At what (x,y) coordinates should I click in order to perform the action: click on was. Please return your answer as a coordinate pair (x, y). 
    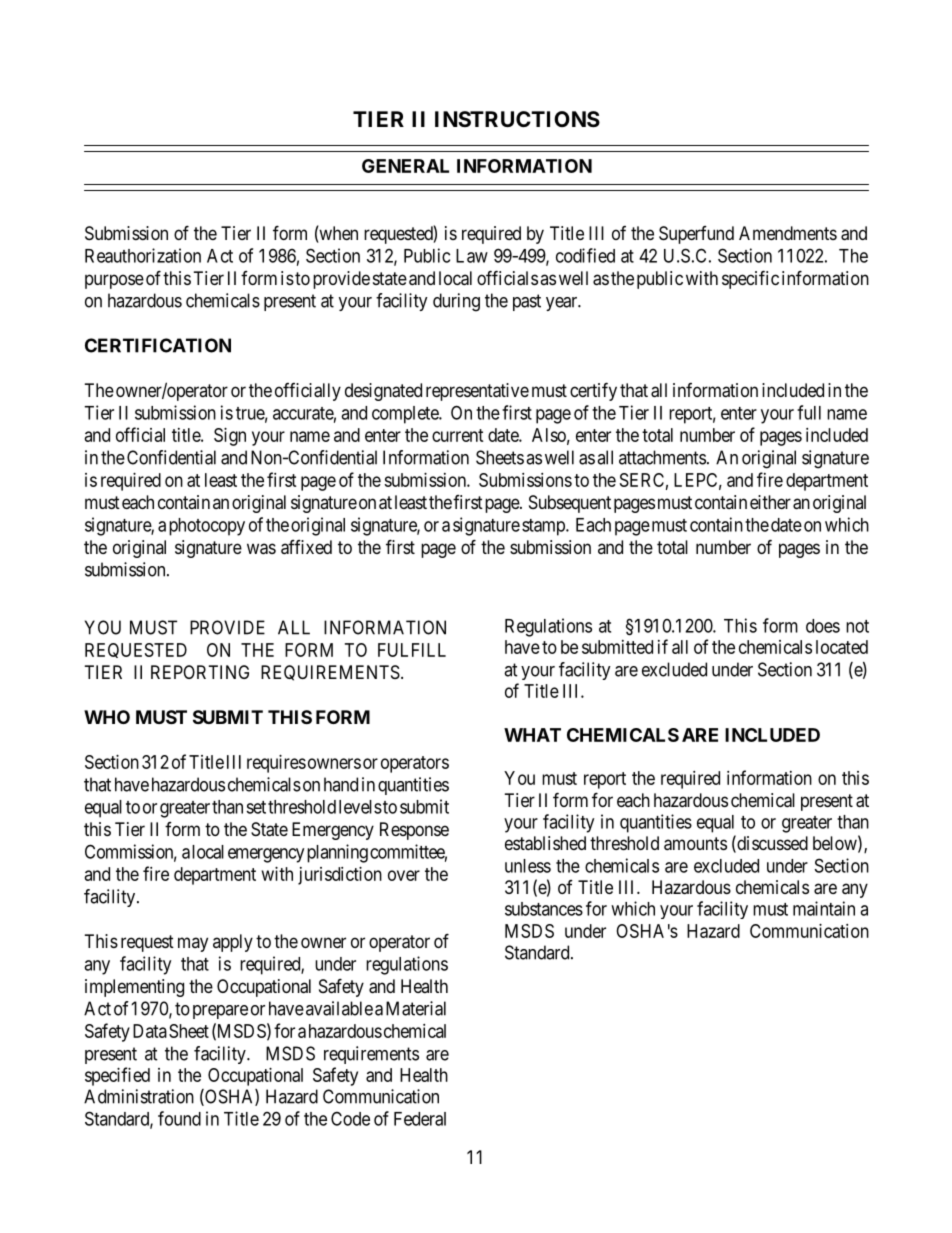
    Looking at the image, I should click on (261, 549).
